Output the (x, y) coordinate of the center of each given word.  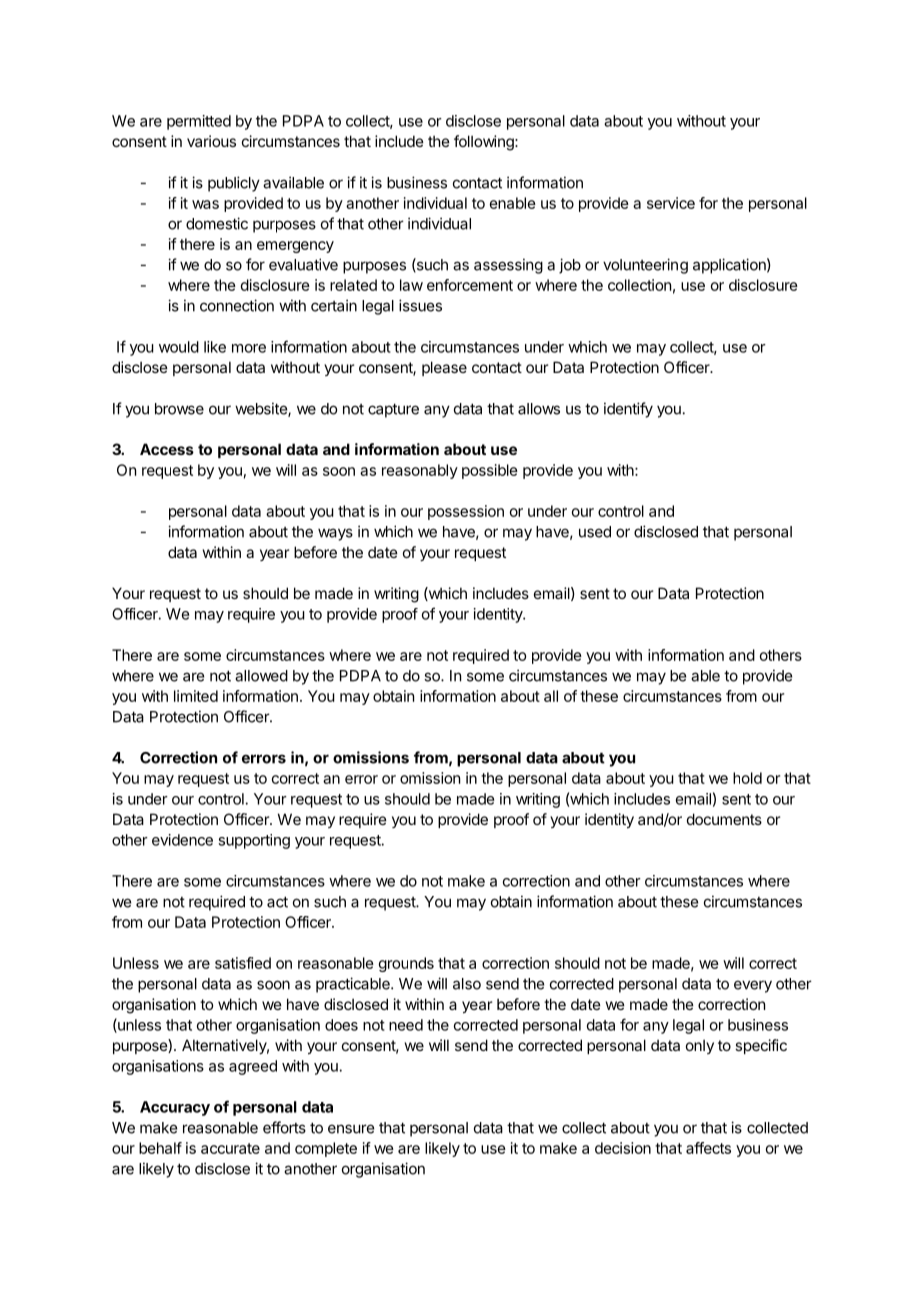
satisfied (243, 963)
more (249, 348)
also (467, 984)
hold (747, 778)
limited (196, 696)
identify (628, 410)
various (211, 141)
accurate (230, 1148)
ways (335, 534)
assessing (508, 266)
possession (466, 512)
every (753, 986)
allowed (261, 676)
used (595, 532)
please (444, 368)
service (671, 203)
